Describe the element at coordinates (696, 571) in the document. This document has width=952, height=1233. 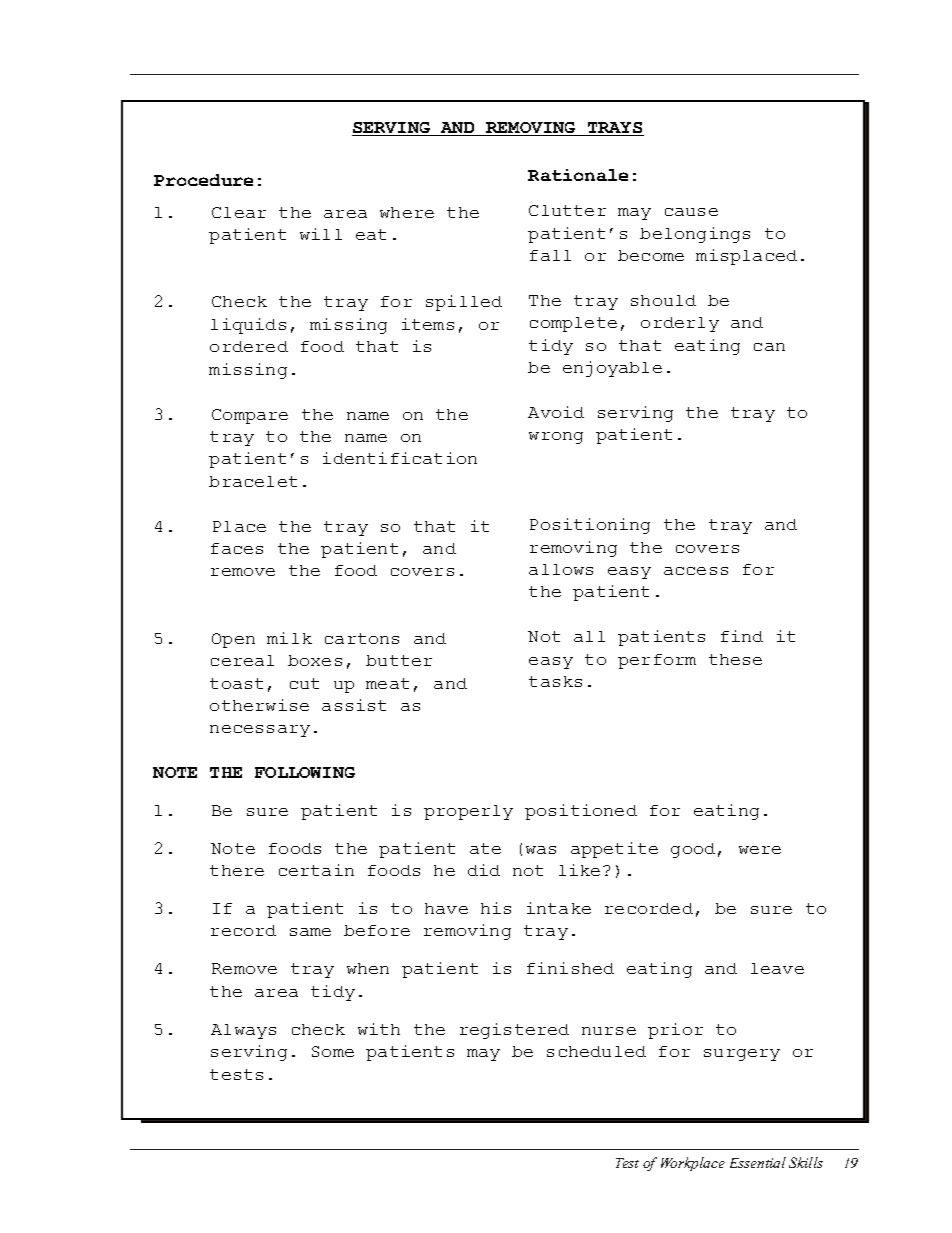
I see `access` at that location.
